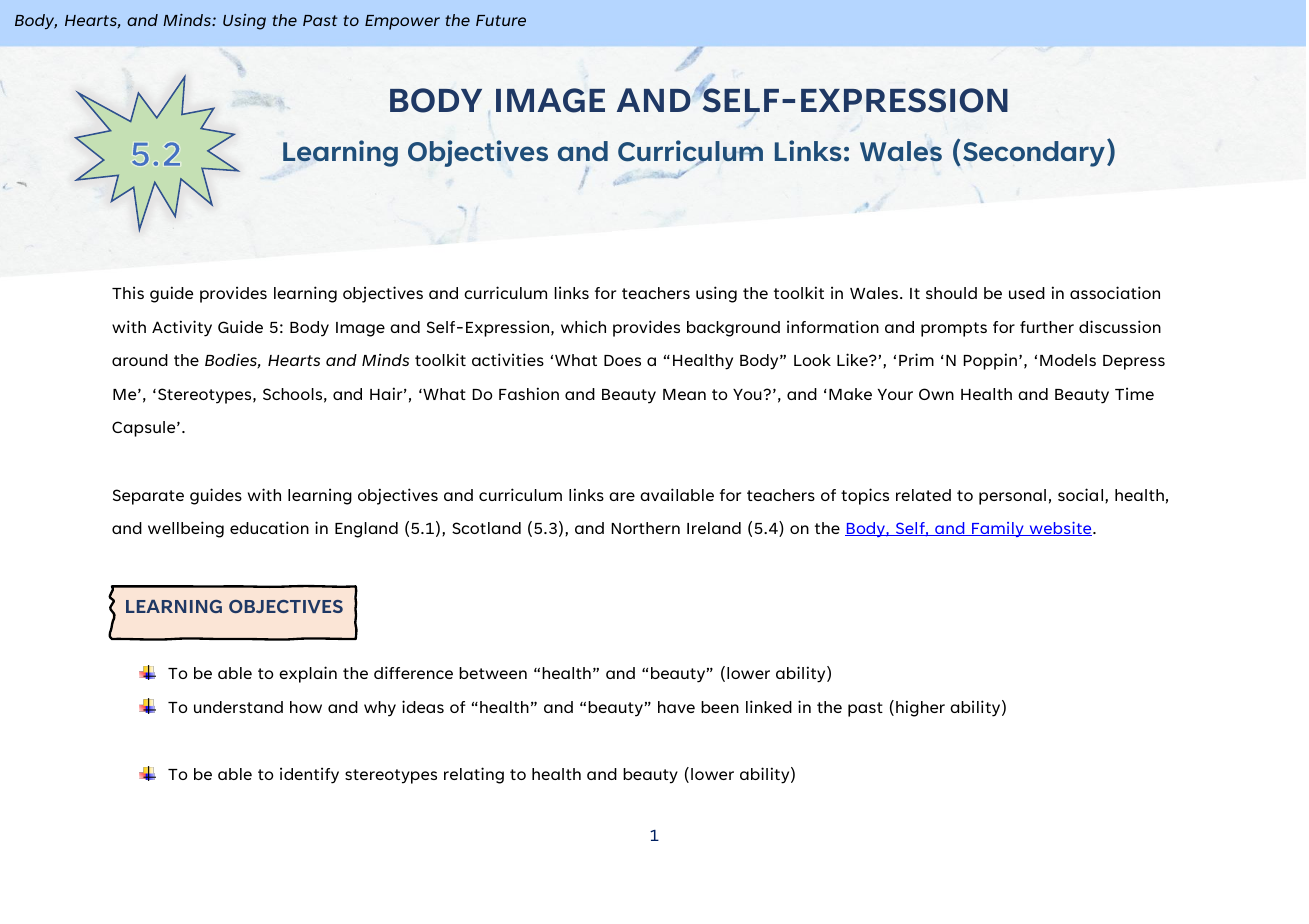  What do you see at coordinates (269, 527) in the document?
I see `education` at bounding box center [269, 527].
